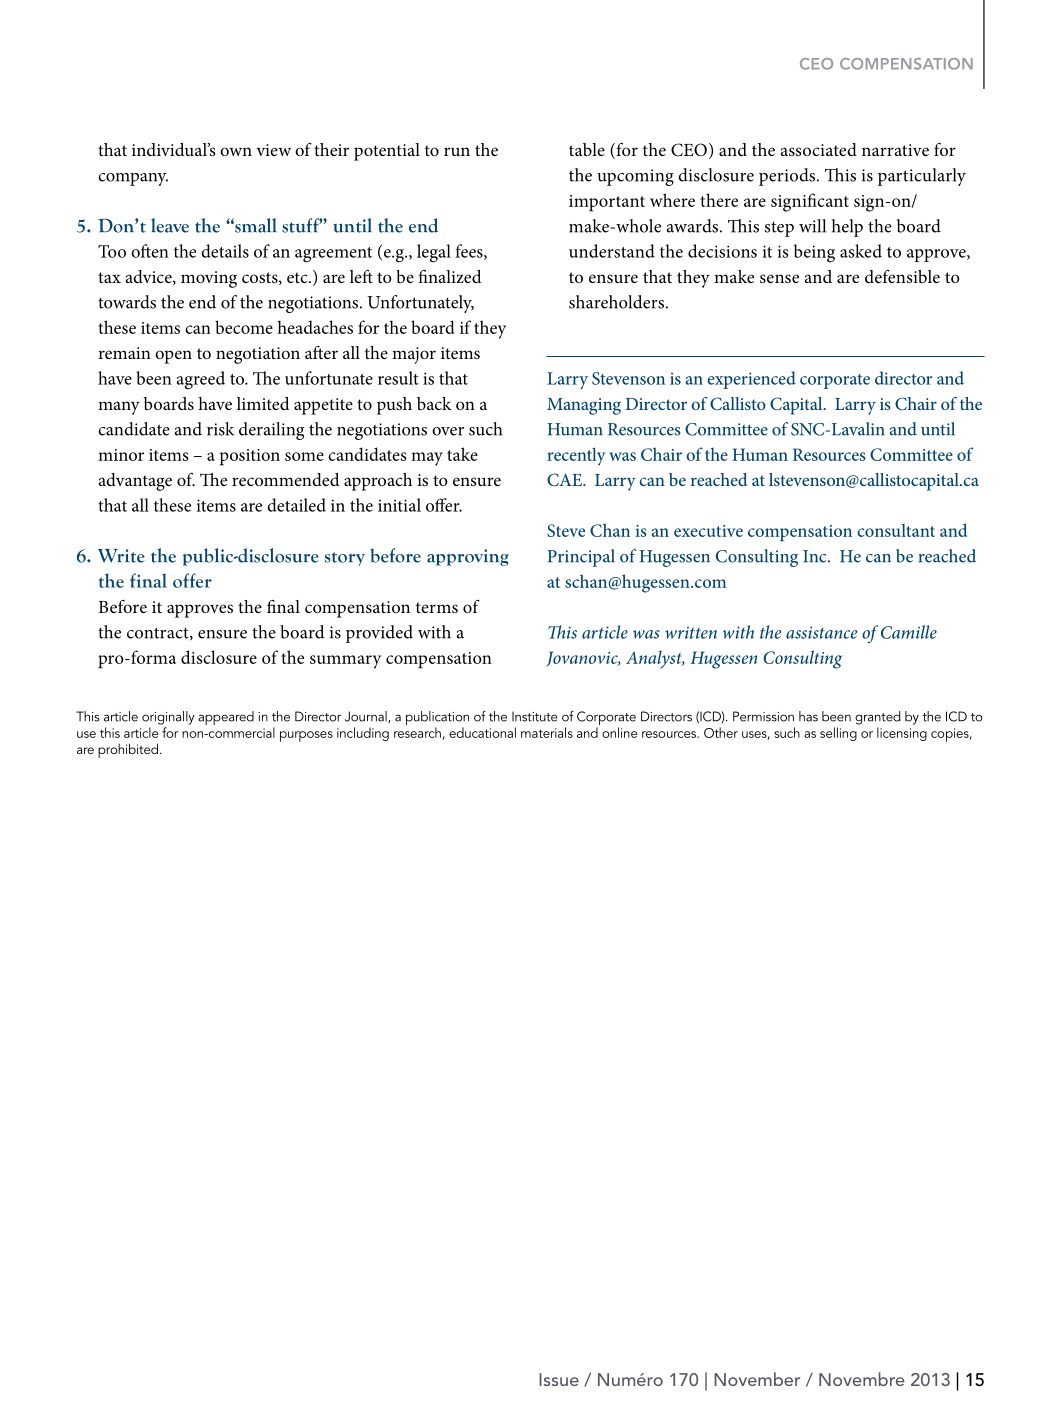 Image resolution: width=1061 pixels, height=1420 pixels. What do you see at coordinates (226, 718) in the document?
I see `appeared` at bounding box center [226, 718].
